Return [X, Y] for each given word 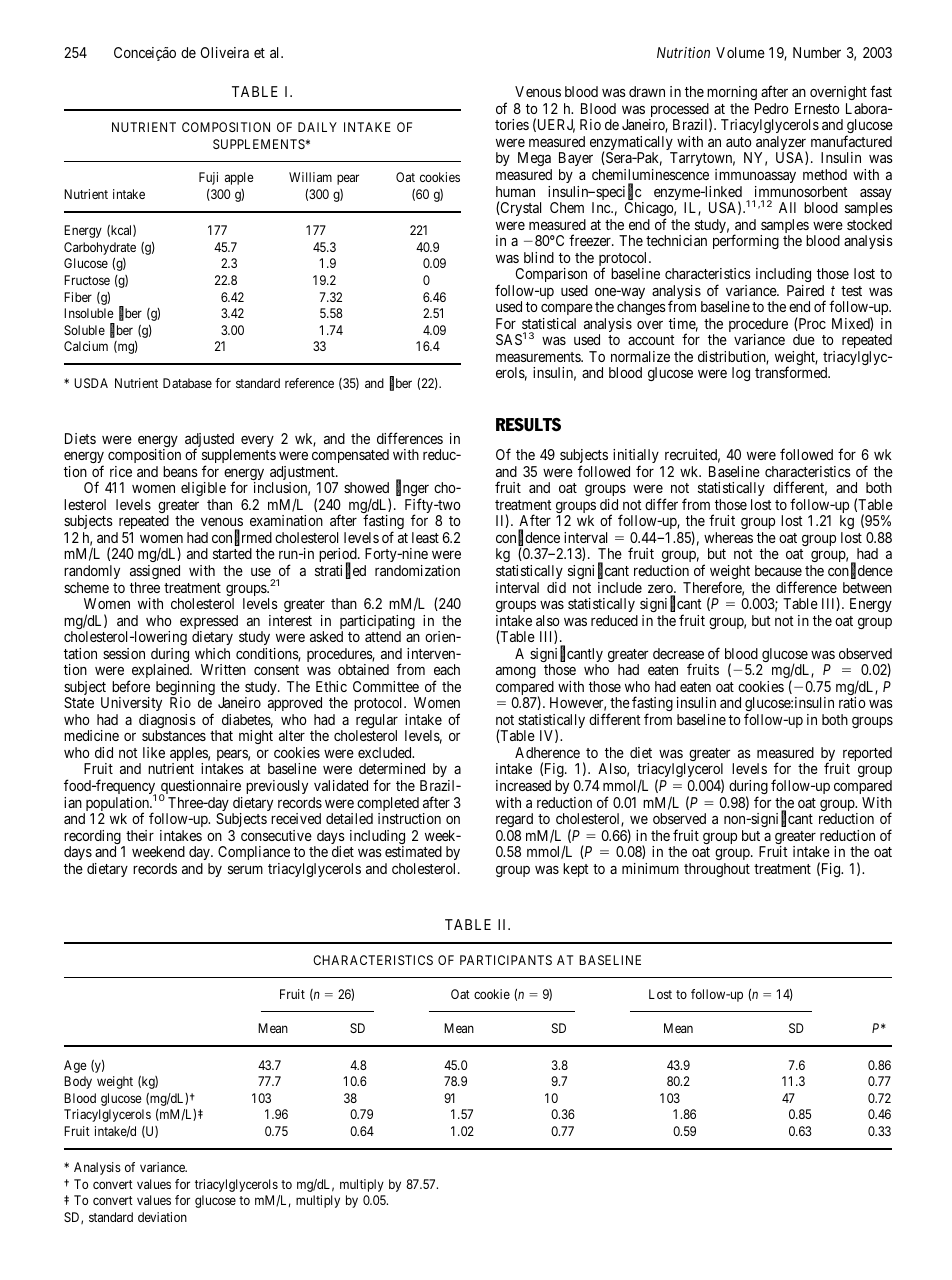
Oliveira [225, 52]
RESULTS [528, 425]
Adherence [547, 752]
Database [187, 383]
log [741, 374]
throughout [717, 870]
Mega [535, 161]
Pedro [771, 108]
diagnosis [167, 722]
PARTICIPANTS [506, 960]
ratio [852, 702]
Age [75, 1066]
